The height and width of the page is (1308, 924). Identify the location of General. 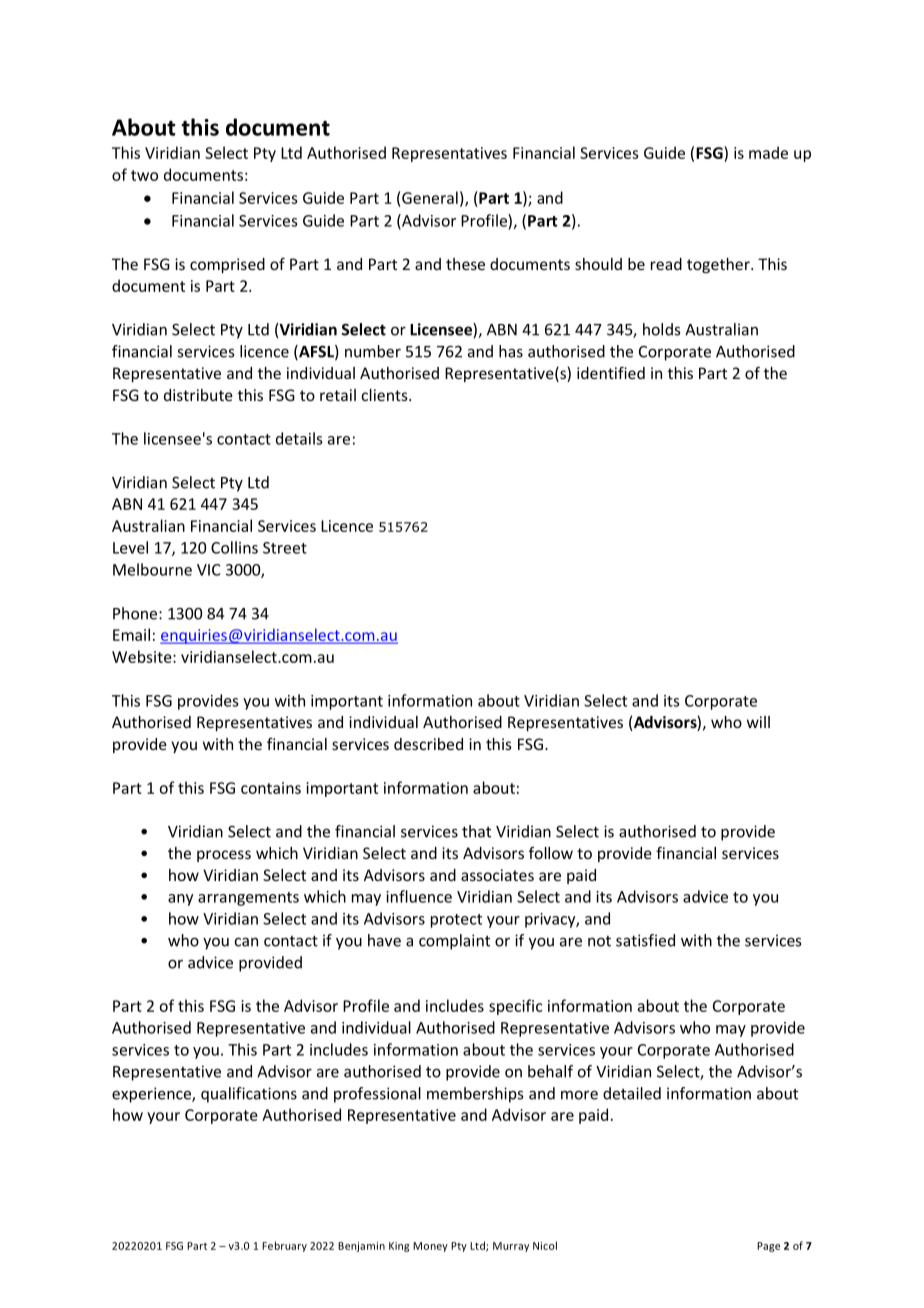
(430, 197).
